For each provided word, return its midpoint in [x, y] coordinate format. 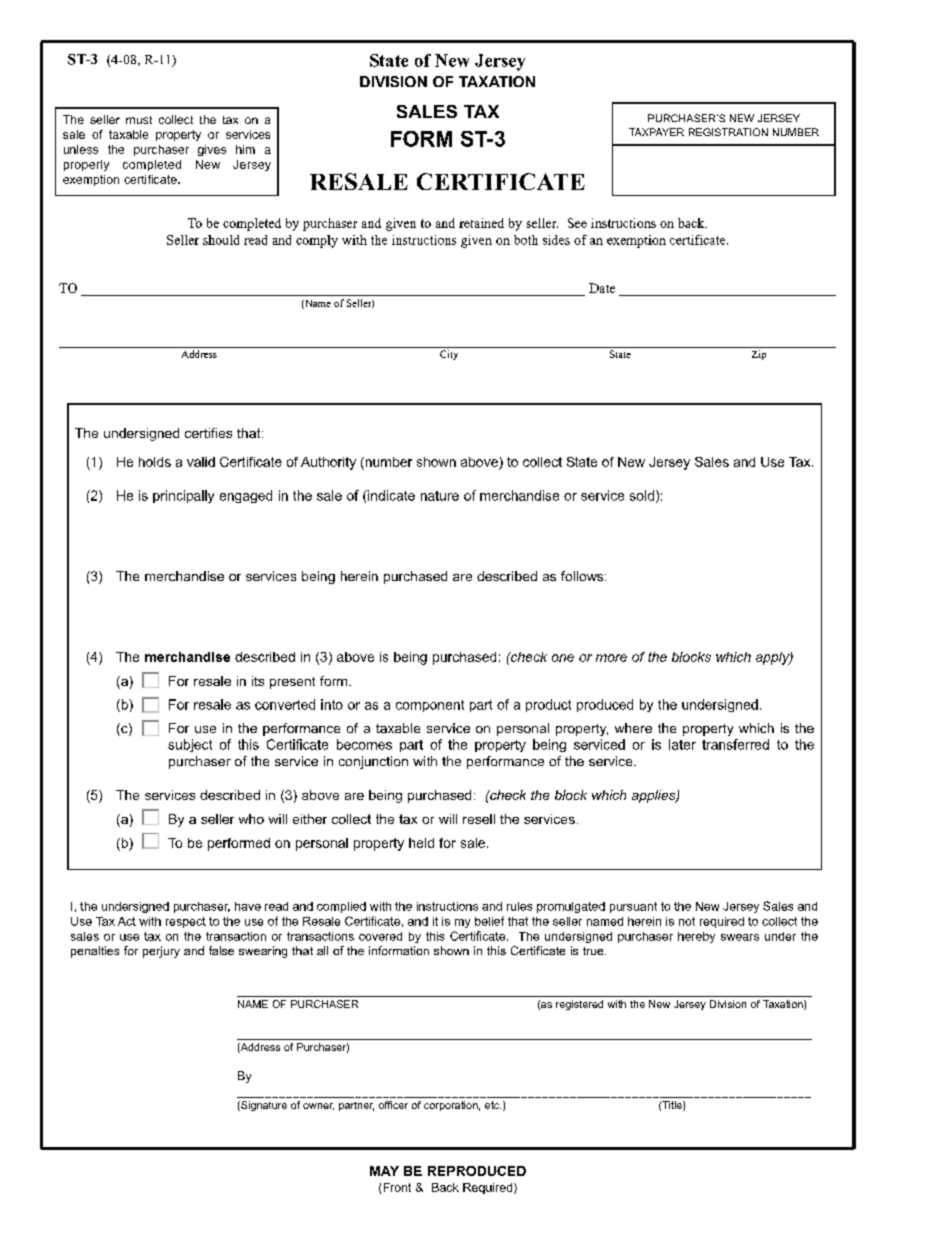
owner [318, 1106]
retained [481, 223]
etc [493, 1105]
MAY [384, 1171]
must [139, 120]
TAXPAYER [656, 132]
